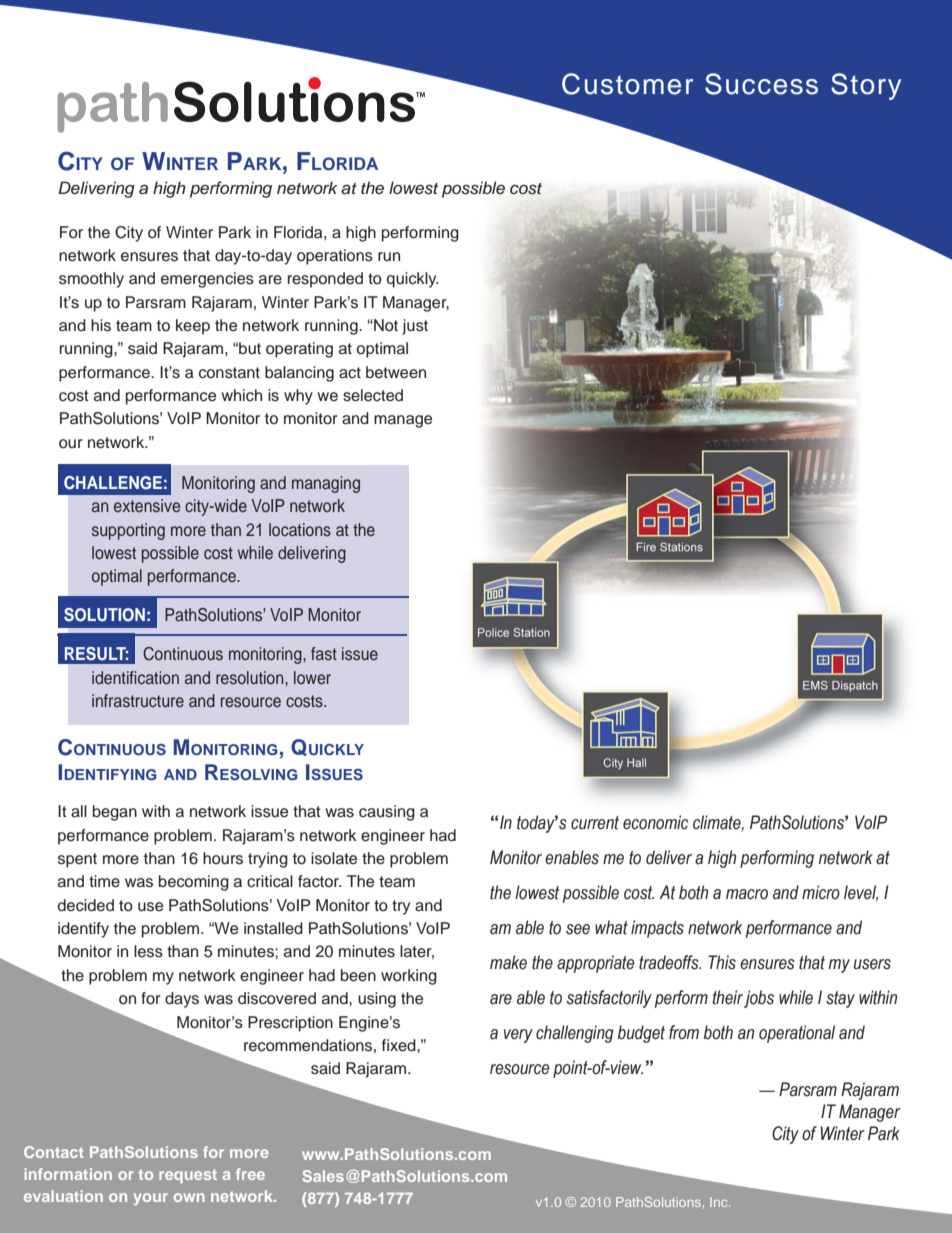 The image size is (952, 1233). Describe the element at coordinates (627, 84) in the document. I see `Customer` at that location.
